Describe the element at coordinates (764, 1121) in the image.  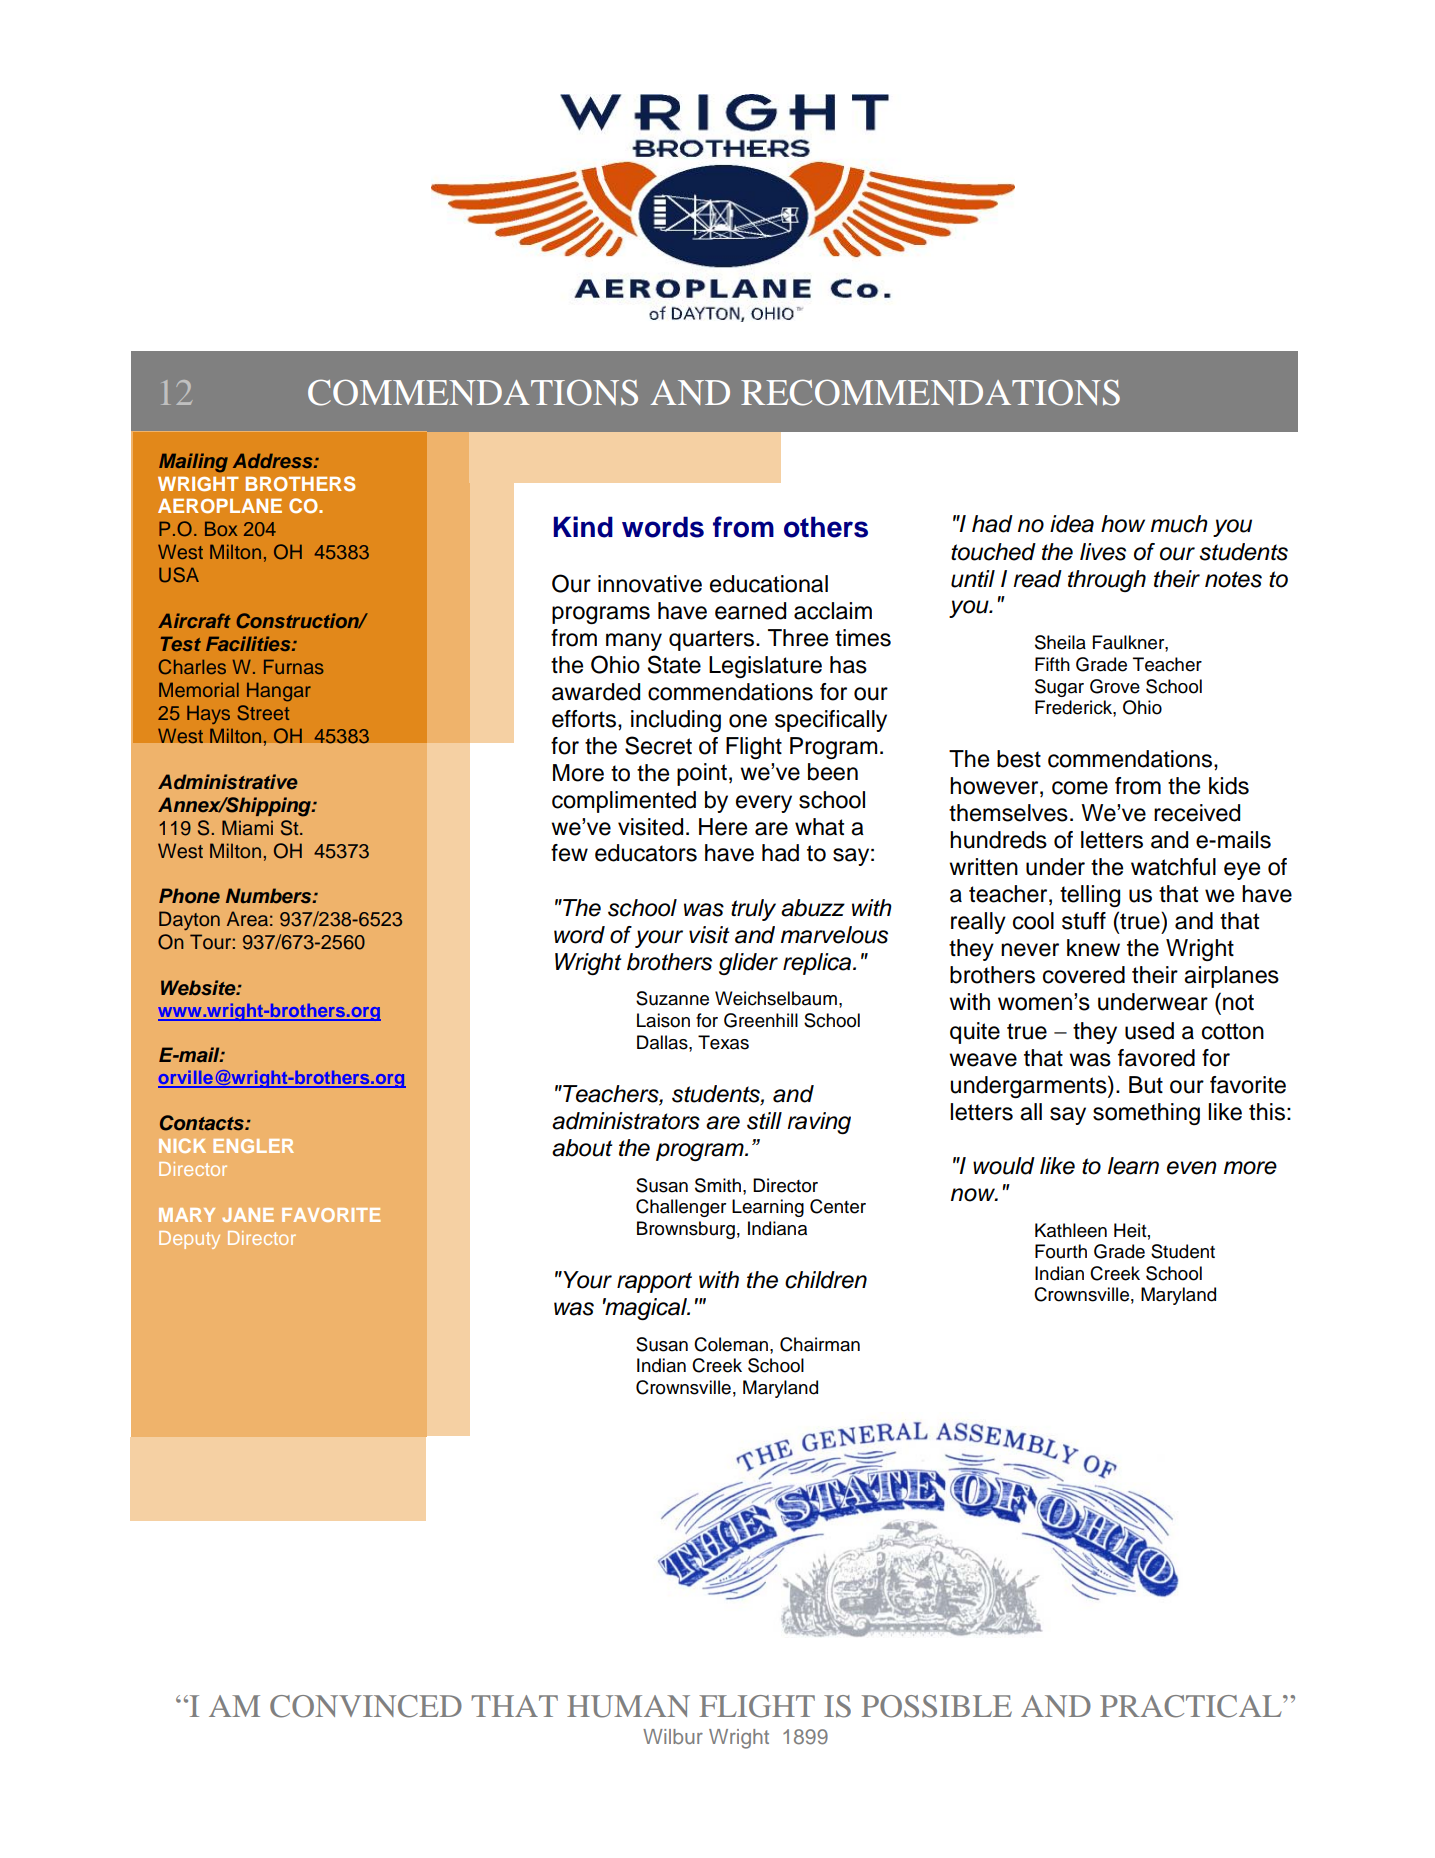
I see `still` at that location.
